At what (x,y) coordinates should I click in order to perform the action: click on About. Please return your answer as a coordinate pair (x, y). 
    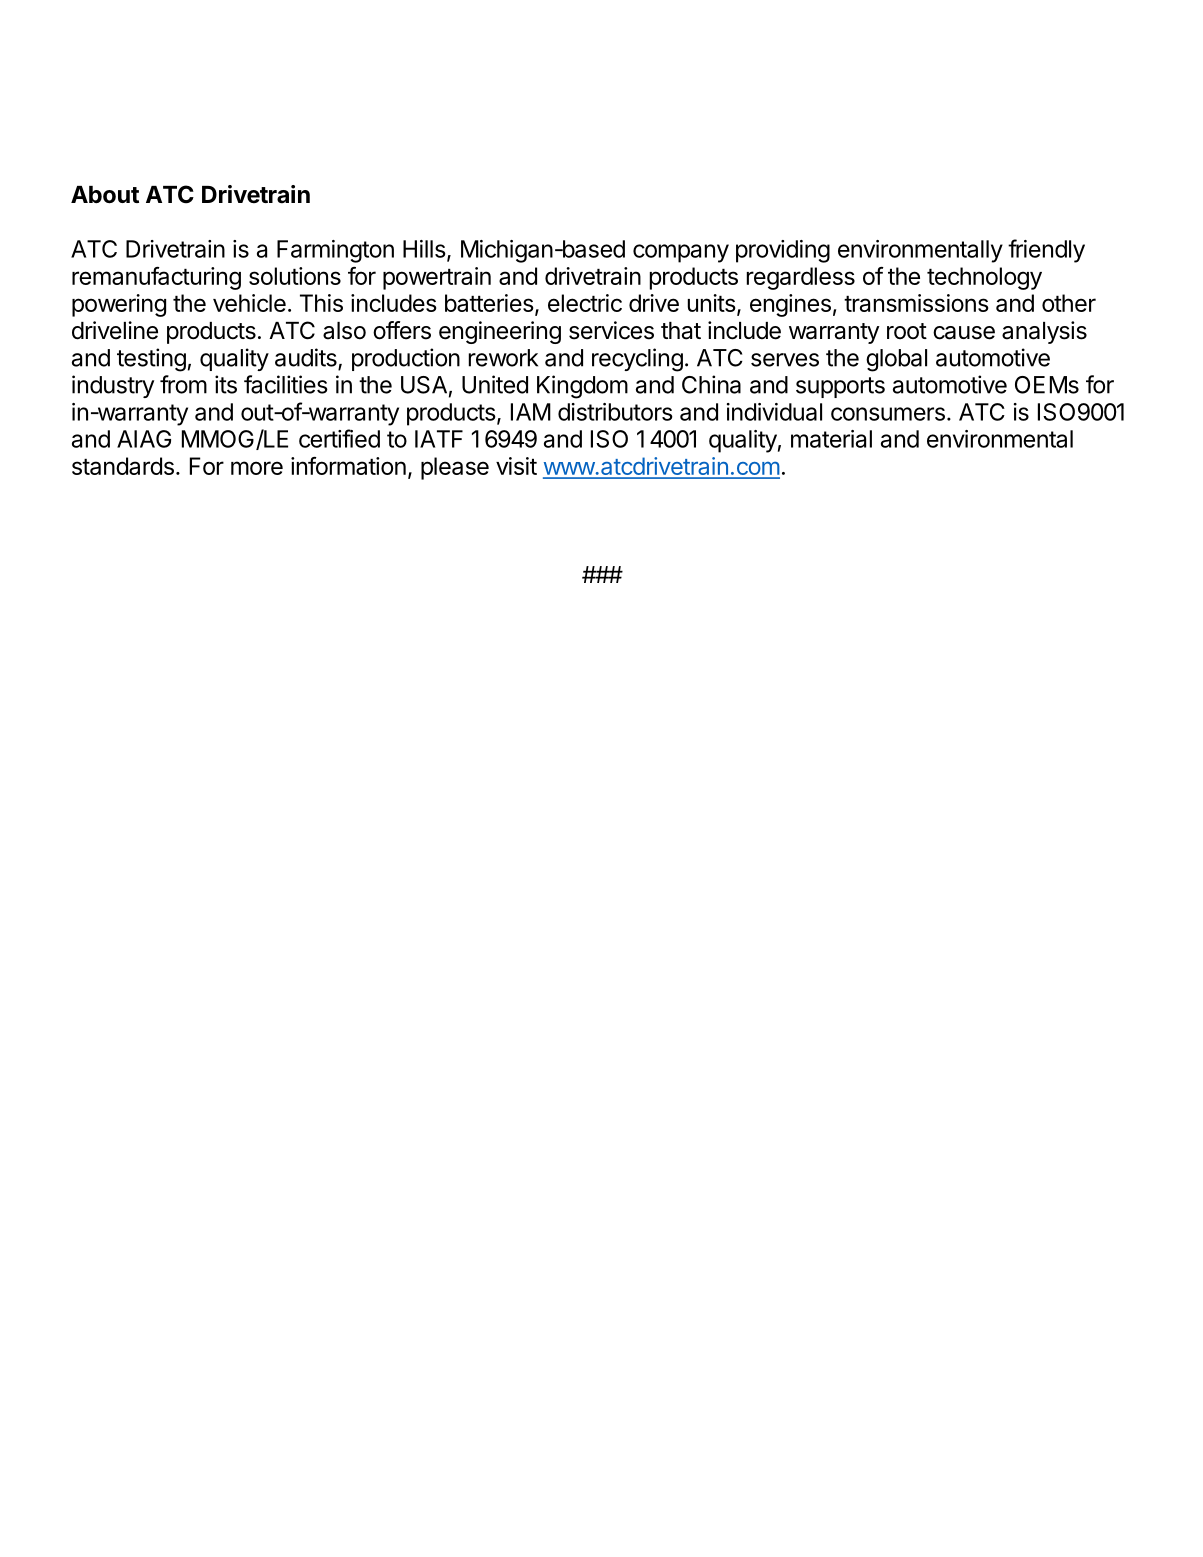
    Looking at the image, I should click on (105, 195).
